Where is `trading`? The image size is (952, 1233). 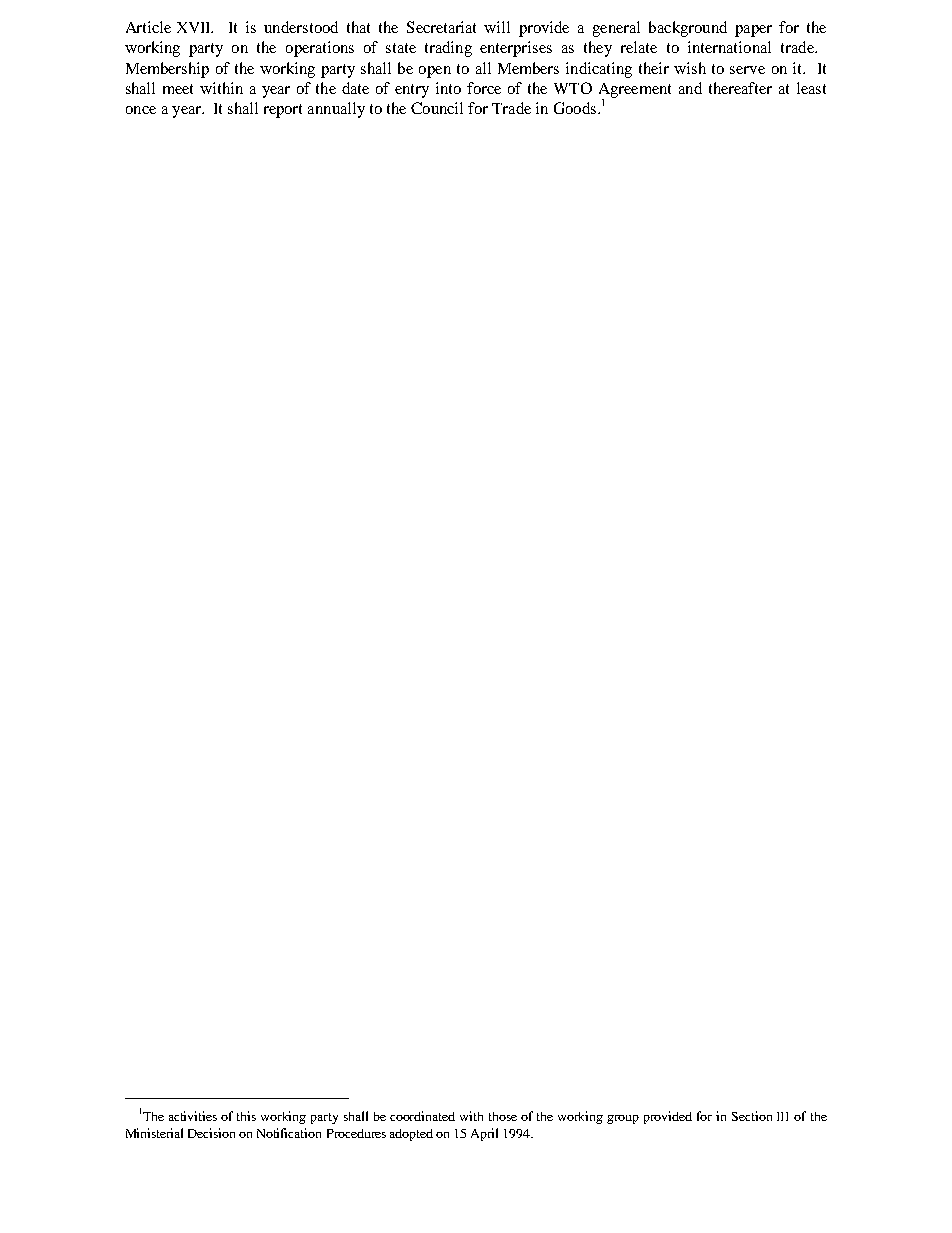
trading is located at coordinates (448, 49).
